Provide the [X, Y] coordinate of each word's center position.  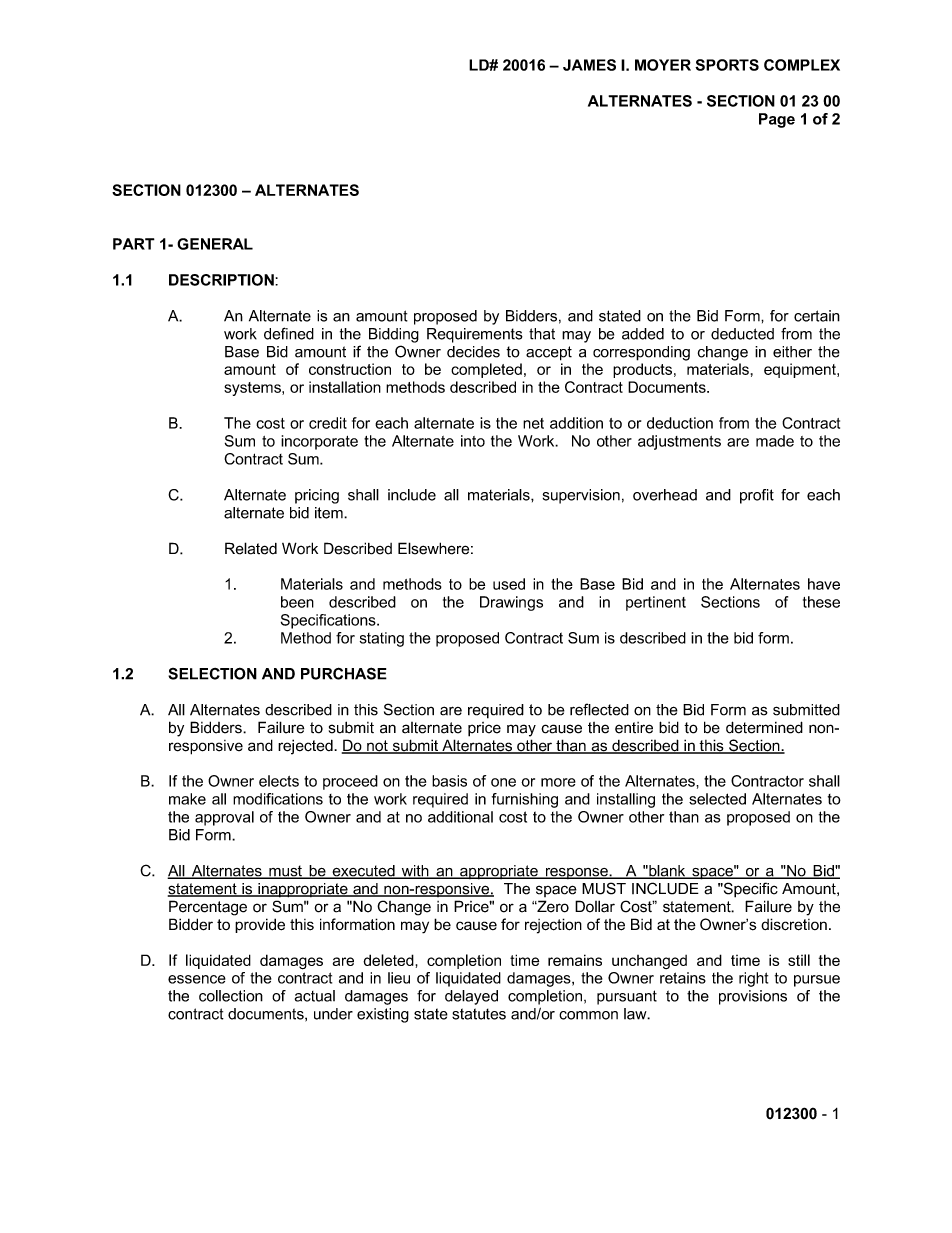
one [503, 782]
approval [224, 818]
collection [231, 996]
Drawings [511, 603]
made [775, 441]
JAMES [589, 65]
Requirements [475, 335]
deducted [742, 334]
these [821, 602]
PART [134, 244]
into [473, 441]
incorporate [319, 442]
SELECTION [212, 673]
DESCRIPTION [222, 280]
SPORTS [727, 65]
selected [717, 799]
